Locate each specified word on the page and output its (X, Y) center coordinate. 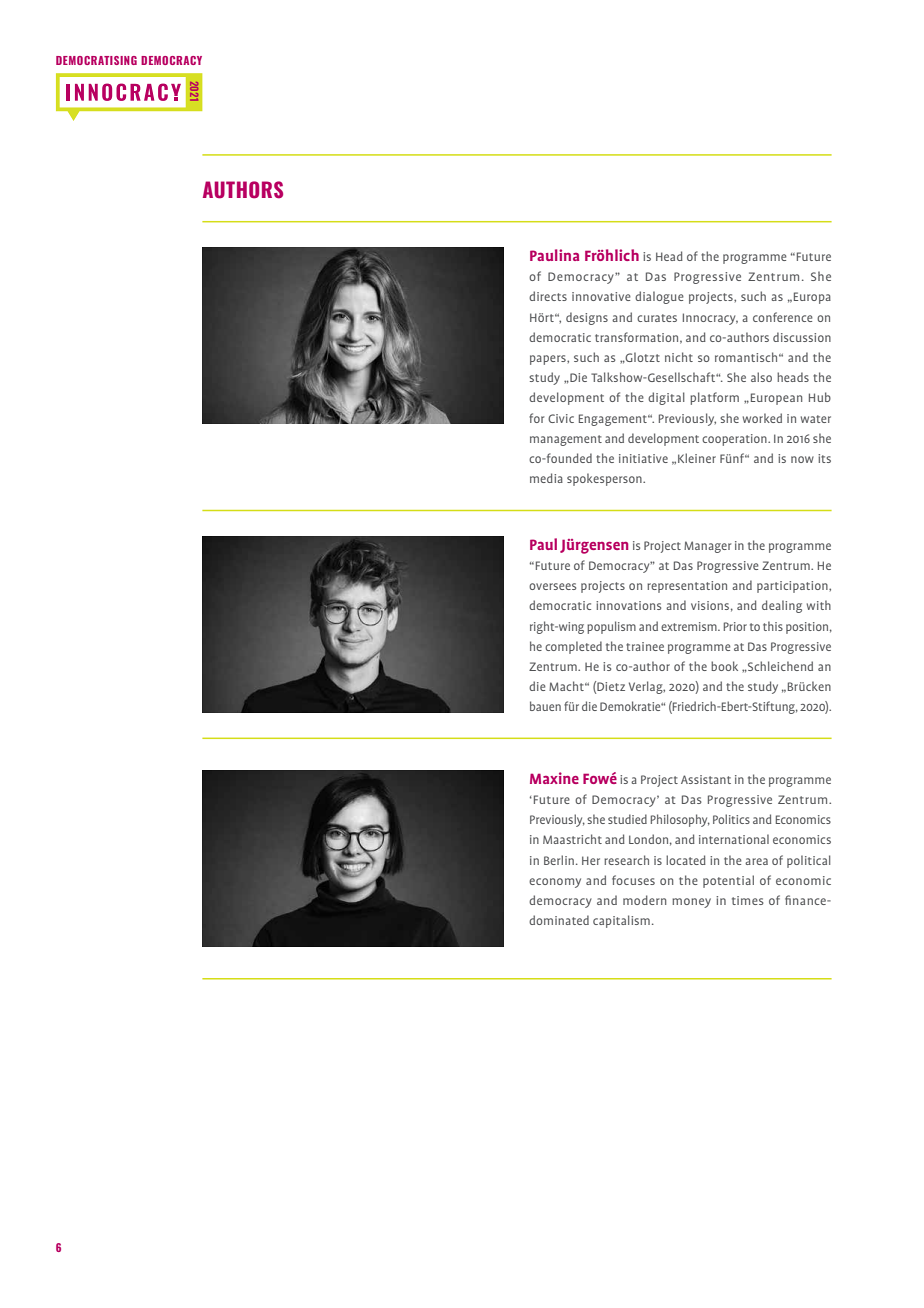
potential (728, 881)
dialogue (659, 297)
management (566, 440)
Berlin (559, 860)
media (546, 478)
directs (548, 296)
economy (555, 883)
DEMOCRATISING (96, 60)
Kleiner (697, 458)
